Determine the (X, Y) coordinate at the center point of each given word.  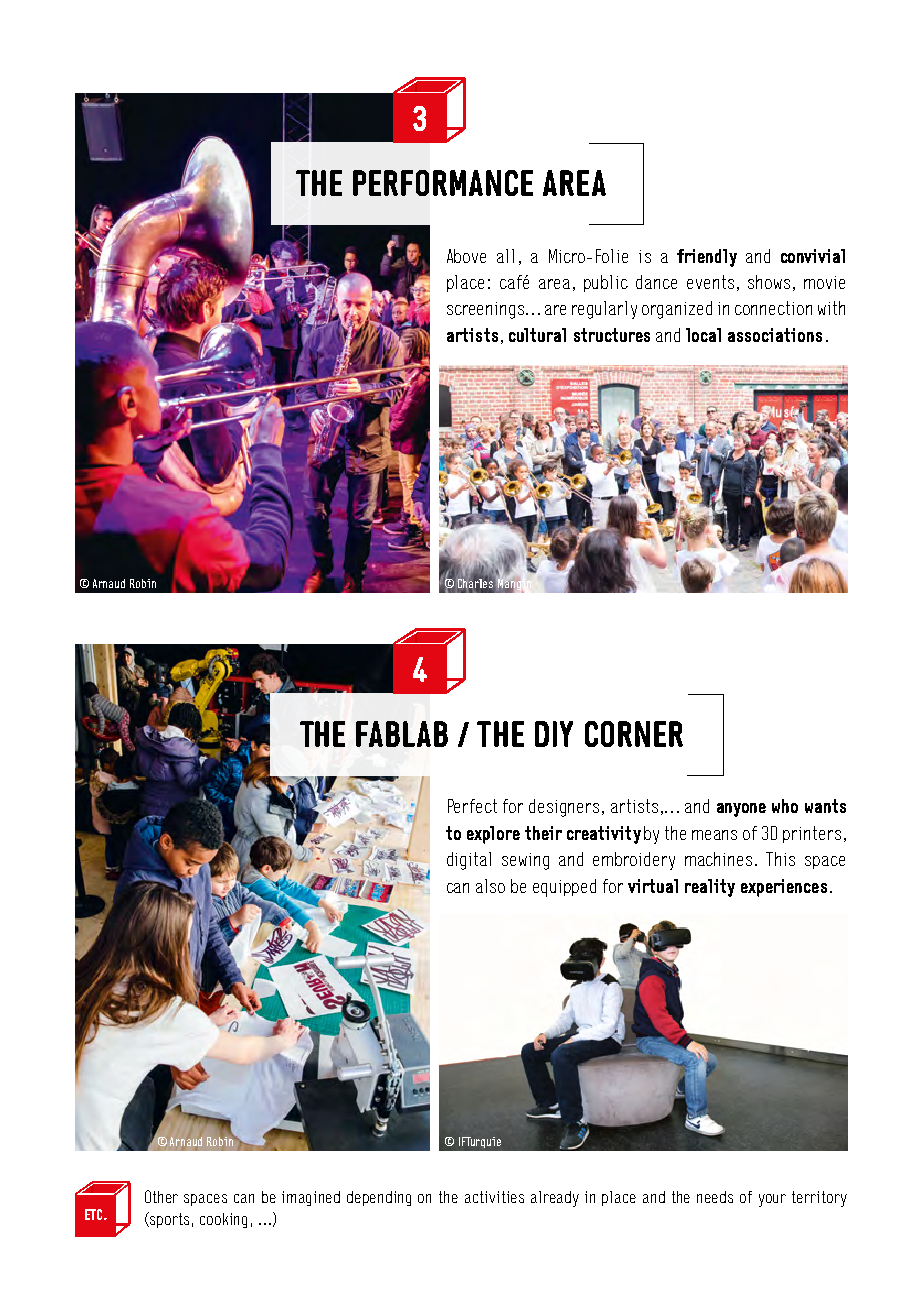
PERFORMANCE (443, 183)
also (490, 886)
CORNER (634, 734)
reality (710, 888)
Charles (475, 583)
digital (469, 861)
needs (715, 1197)
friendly (707, 258)
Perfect (472, 806)
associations (775, 335)
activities (494, 1197)
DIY (554, 734)
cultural (537, 335)
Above (466, 256)
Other (161, 1196)
